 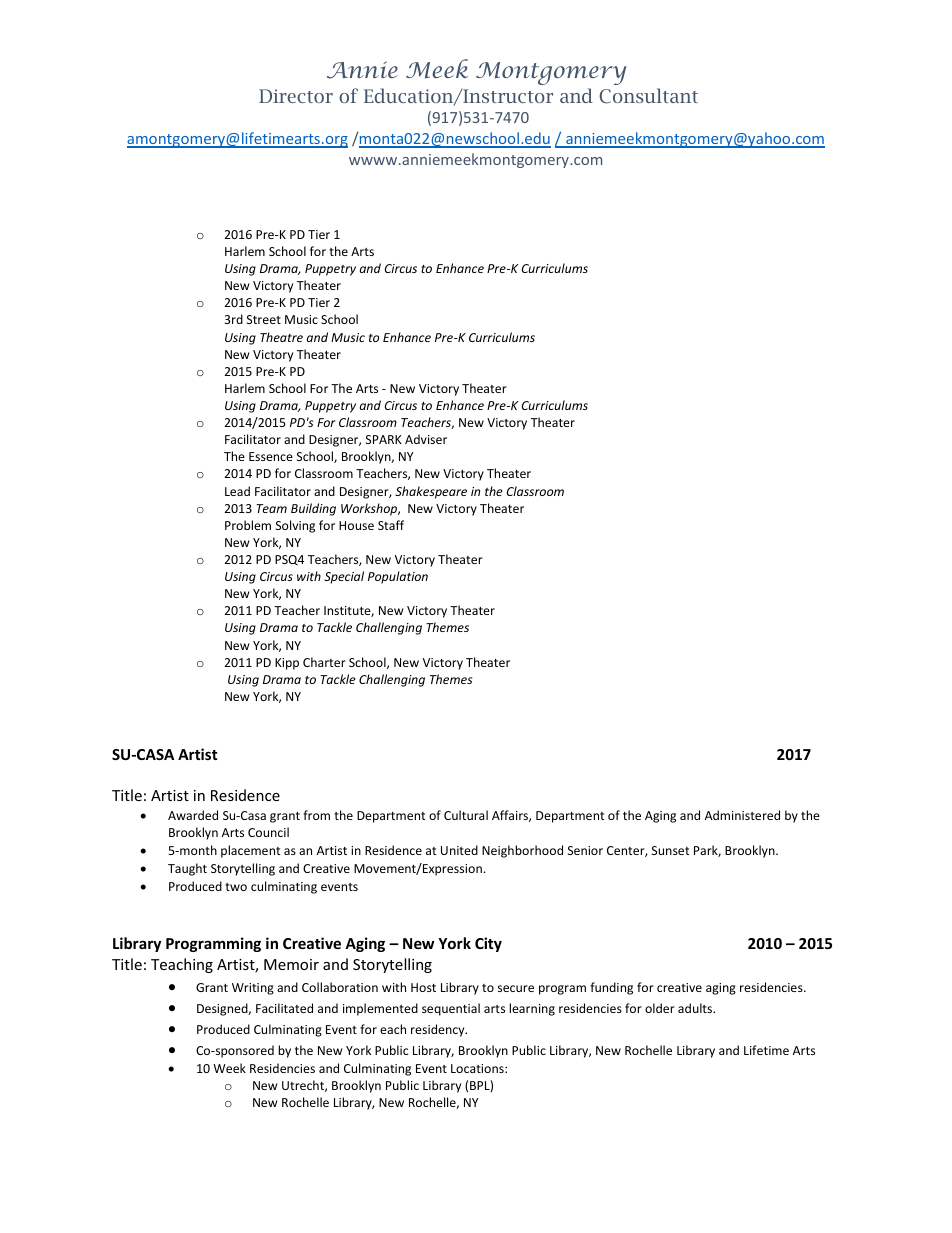 What do you see at coordinates (398, 577) in the document?
I see `Population` at bounding box center [398, 577].
